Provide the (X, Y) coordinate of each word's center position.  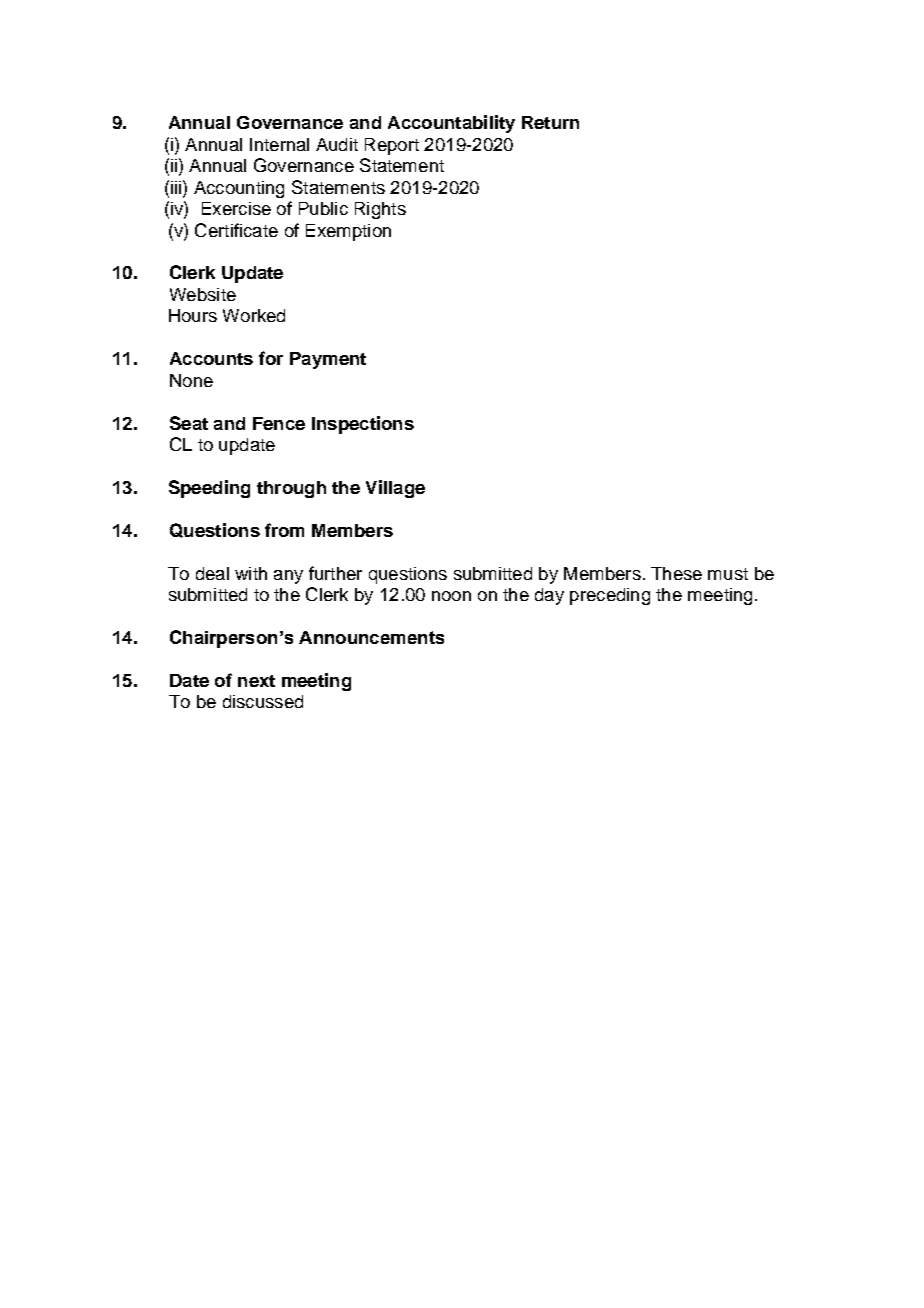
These (676, 573)
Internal (279, 144)
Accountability (451, 124)
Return (550, 122)
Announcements (371, 637)
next (256, 681)
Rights (380, 210)
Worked (254, 315)
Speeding (209, 489)
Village (395, 489)
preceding (610, 596)
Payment (328, 360)
